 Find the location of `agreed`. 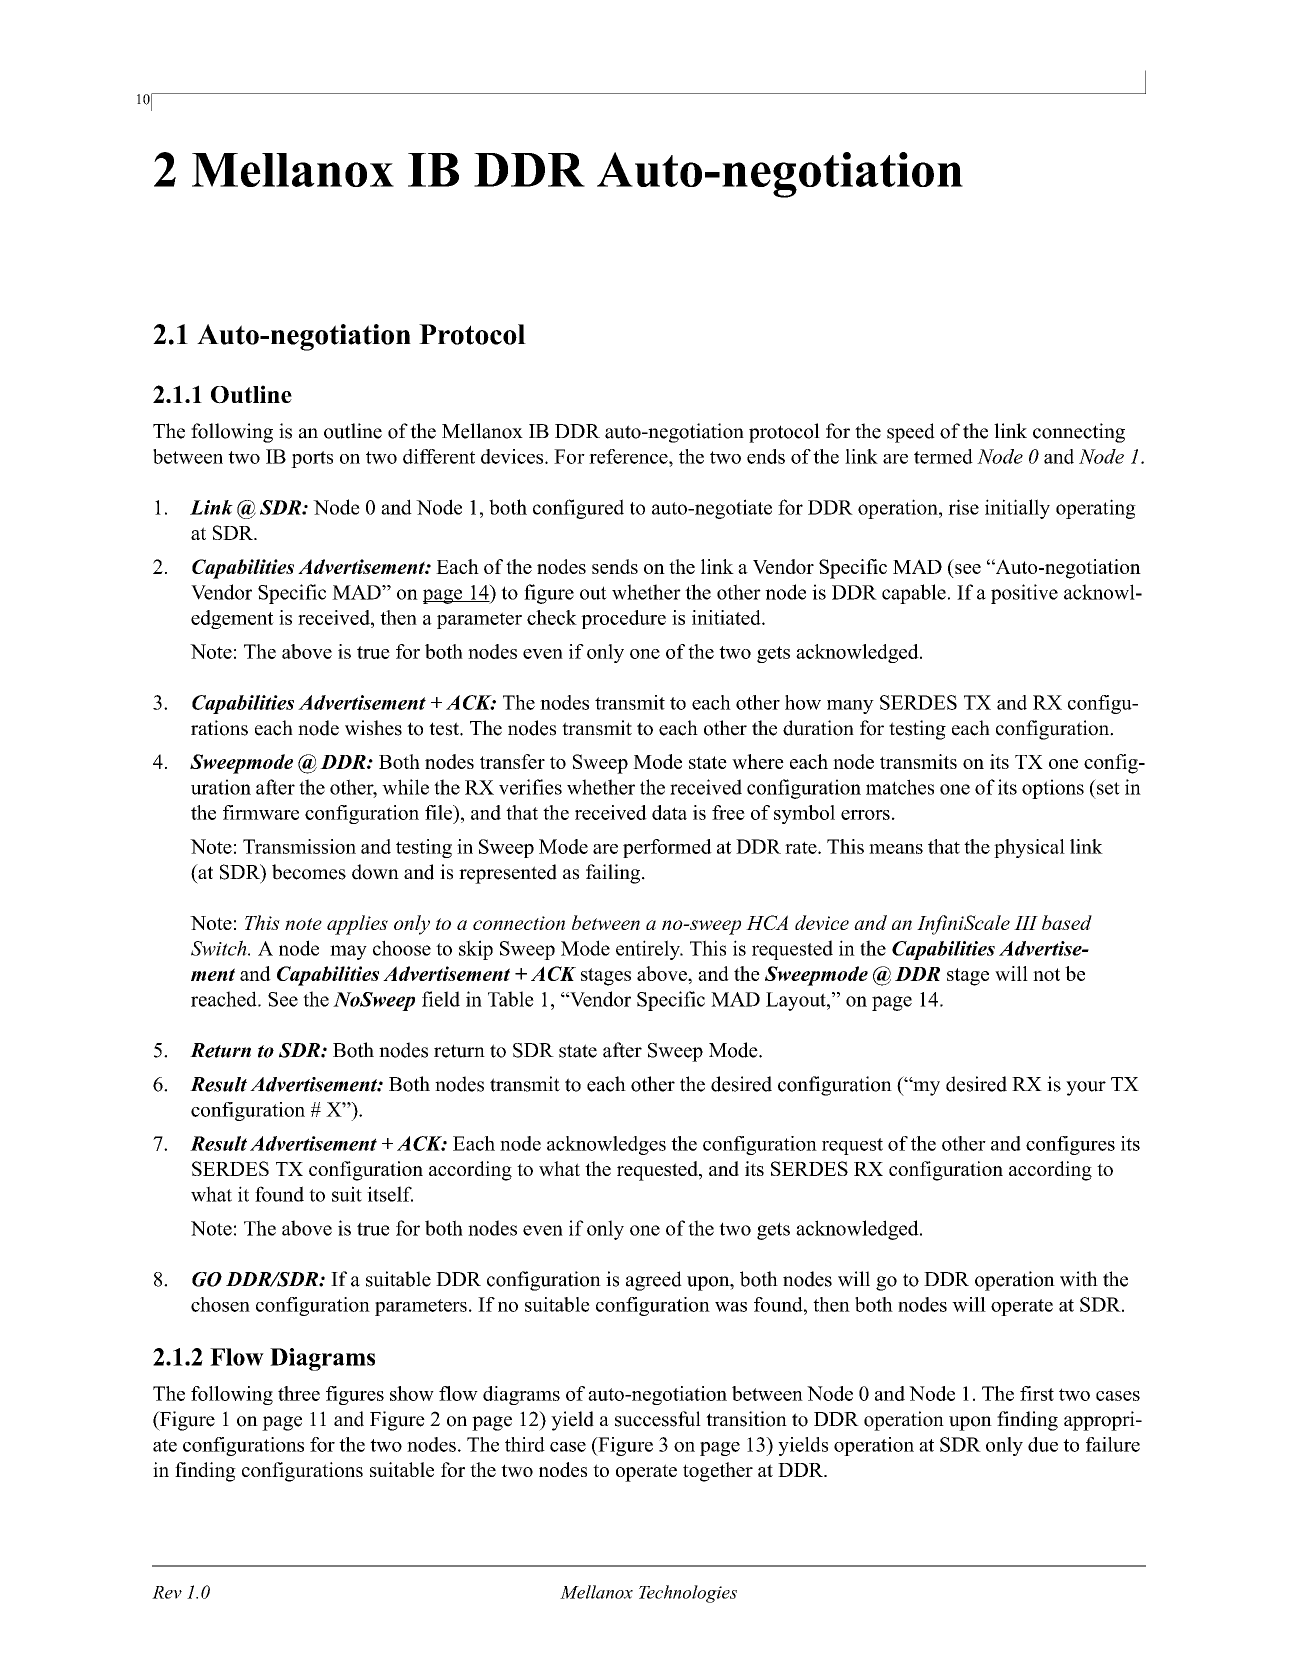

agreed is located at coordinates (654, 1281).
